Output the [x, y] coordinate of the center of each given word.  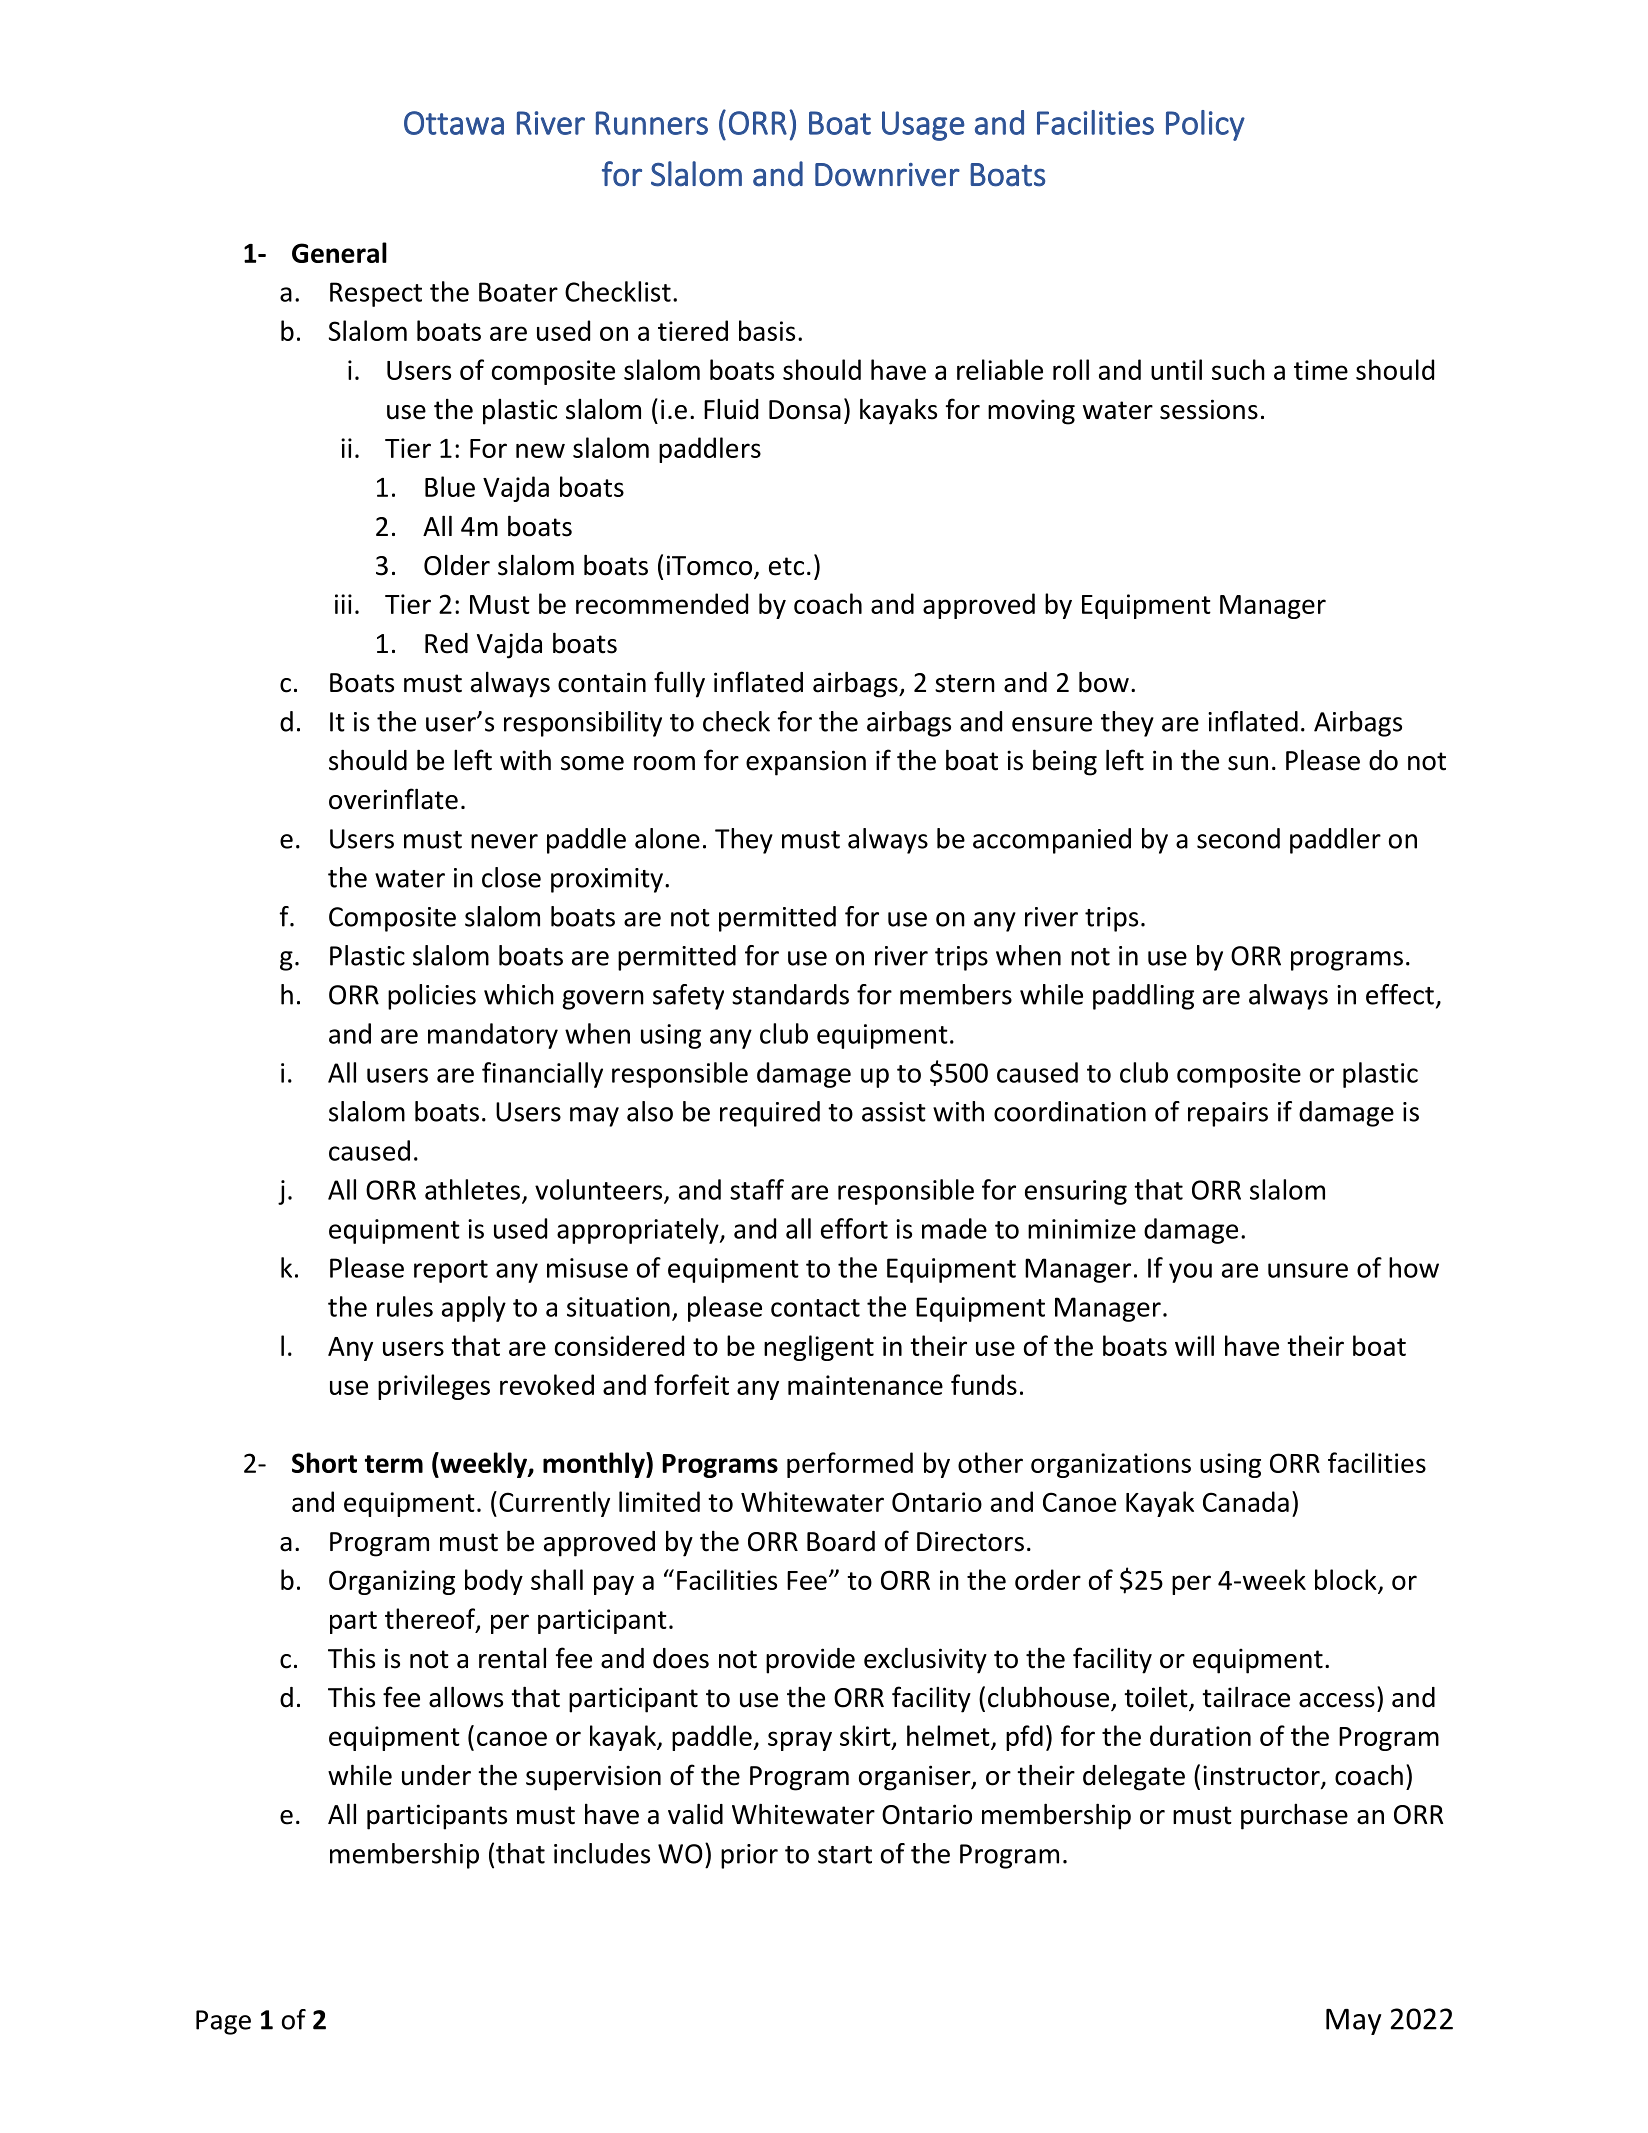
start [845, 1855]
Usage [923, 126]
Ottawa [454, 123]
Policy [1205, 125]
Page [223, 2022]
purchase [1294, 1817]
